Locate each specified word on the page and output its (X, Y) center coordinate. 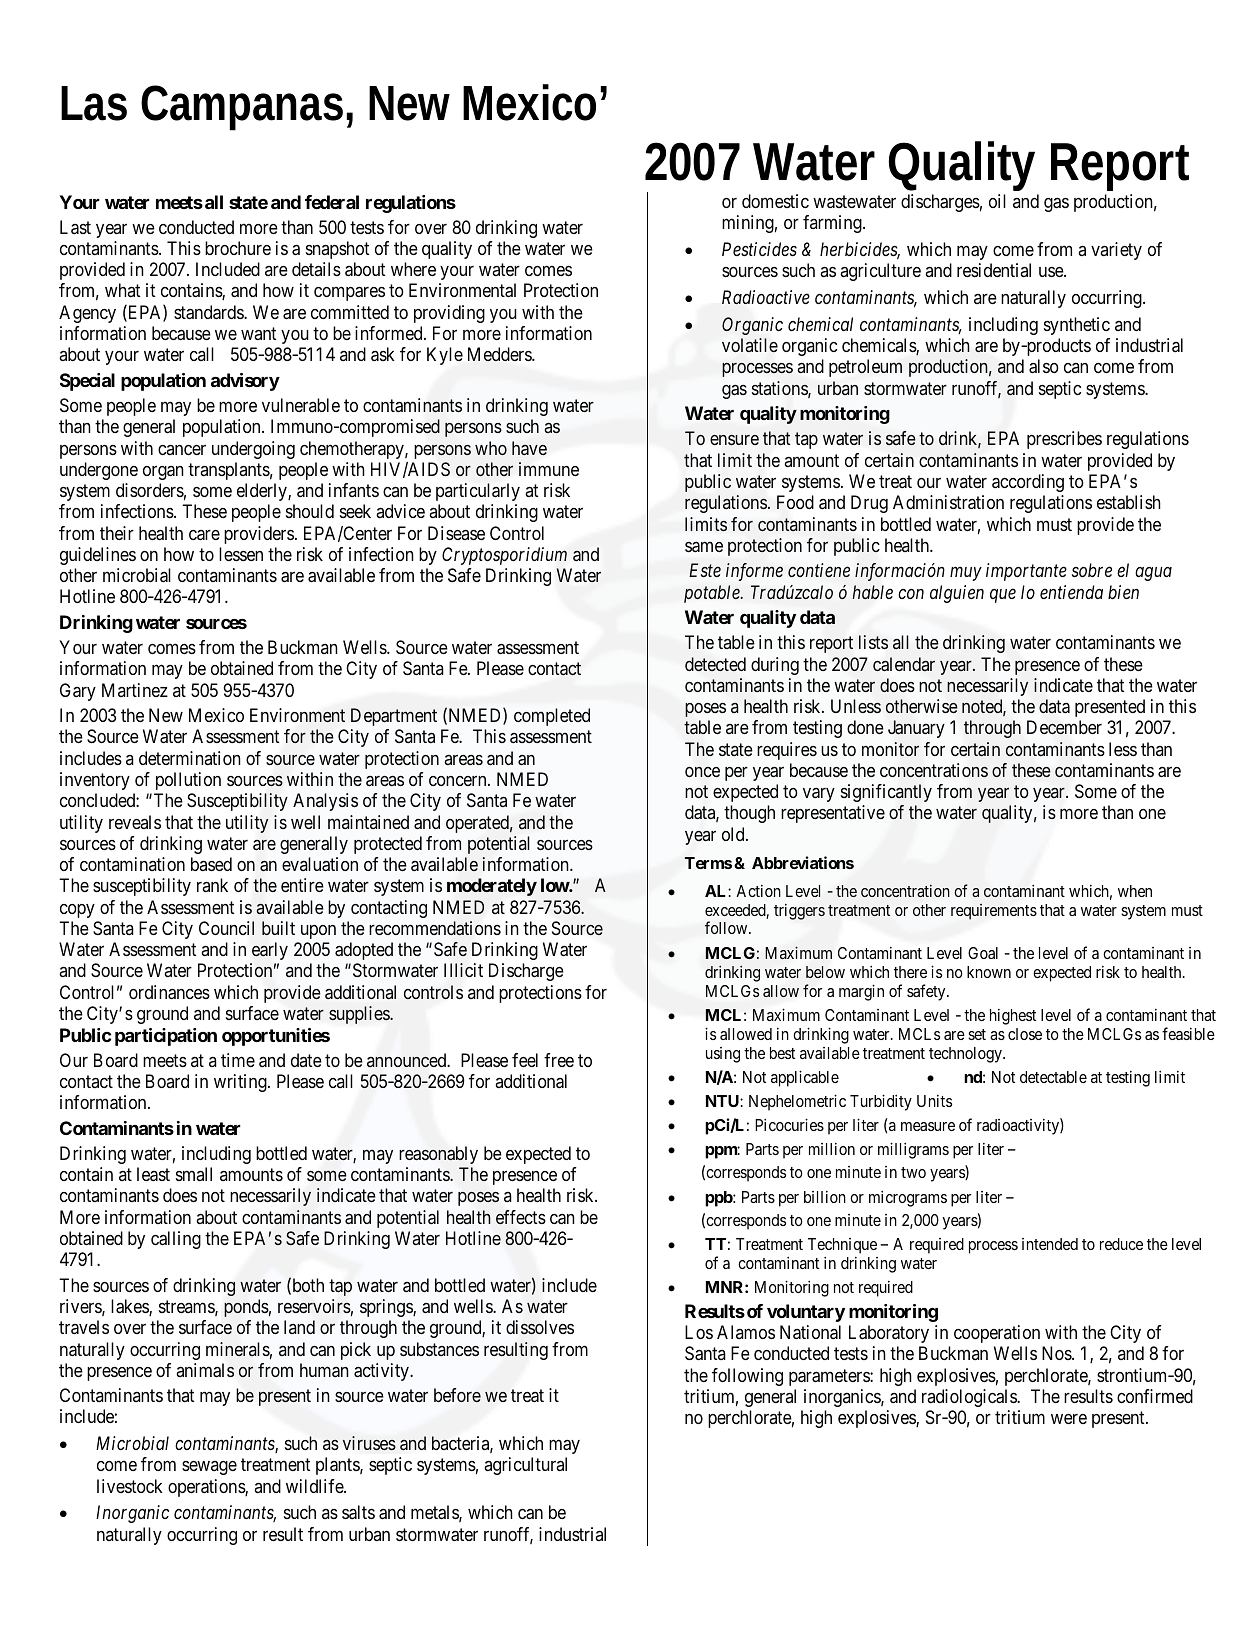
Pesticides (759, 249)
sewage (209, 1468)
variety (1116, 251)
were (1069, 1419)
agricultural (525, 1466)
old (734, 834)
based (211, 864)
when (1135, 891)
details (316, 269)
